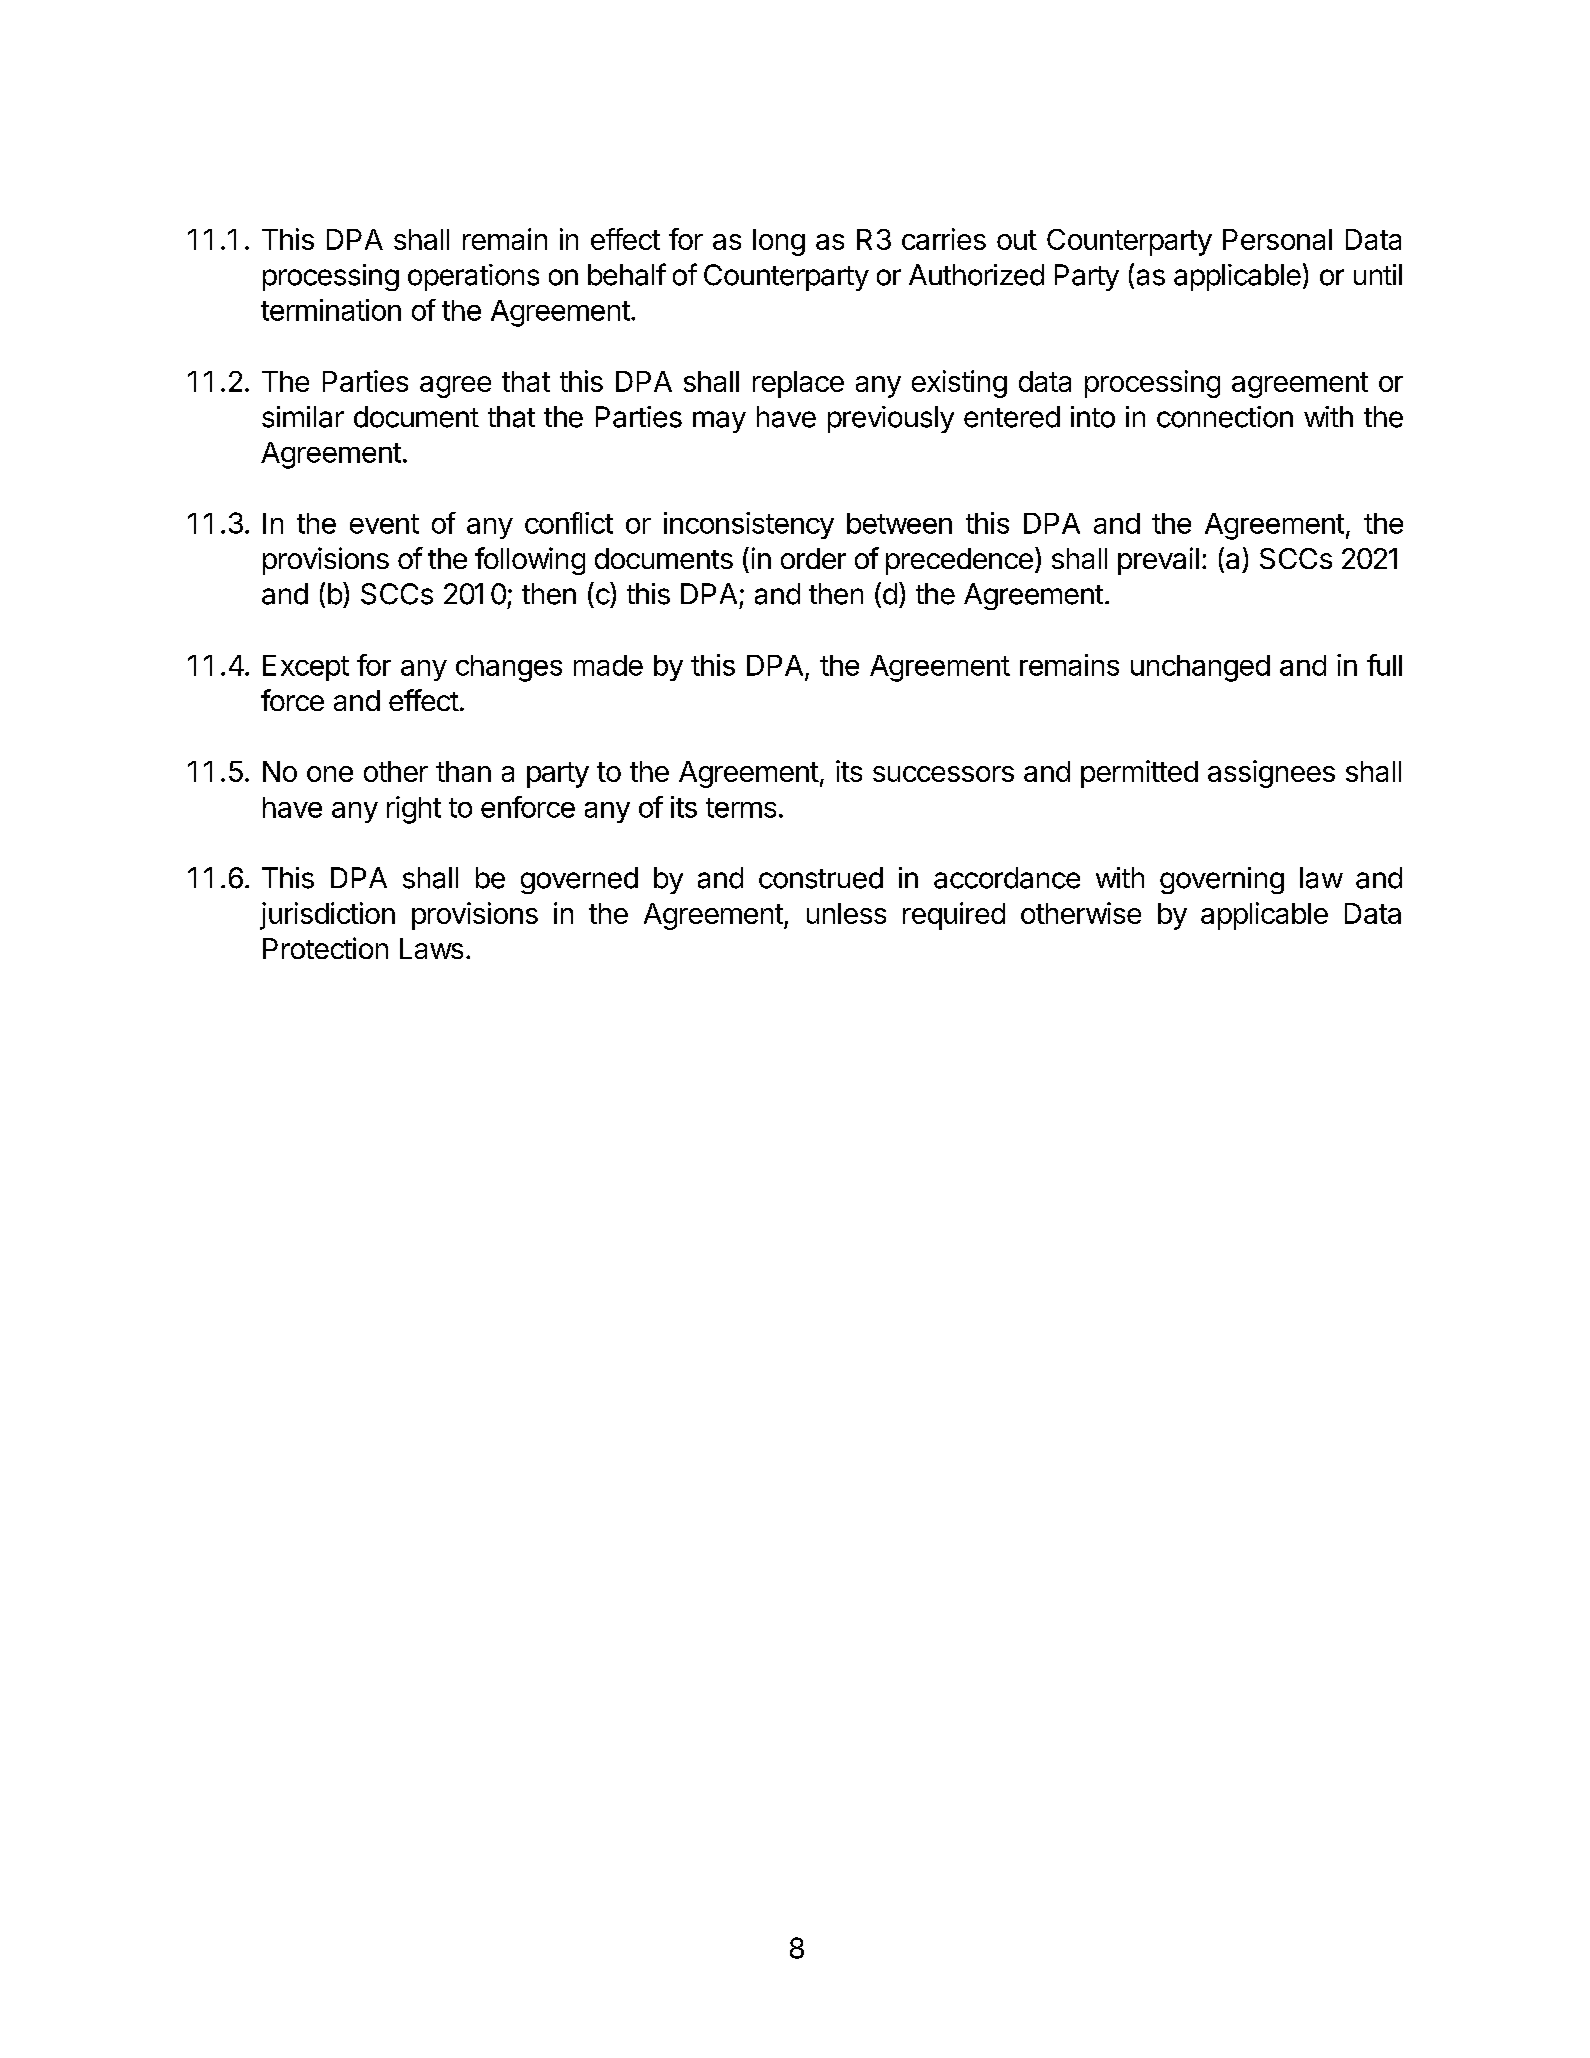 Image resolution: width=1590 pixels, height=2058 pixels. I want to click on changes, so click(509, 668).
